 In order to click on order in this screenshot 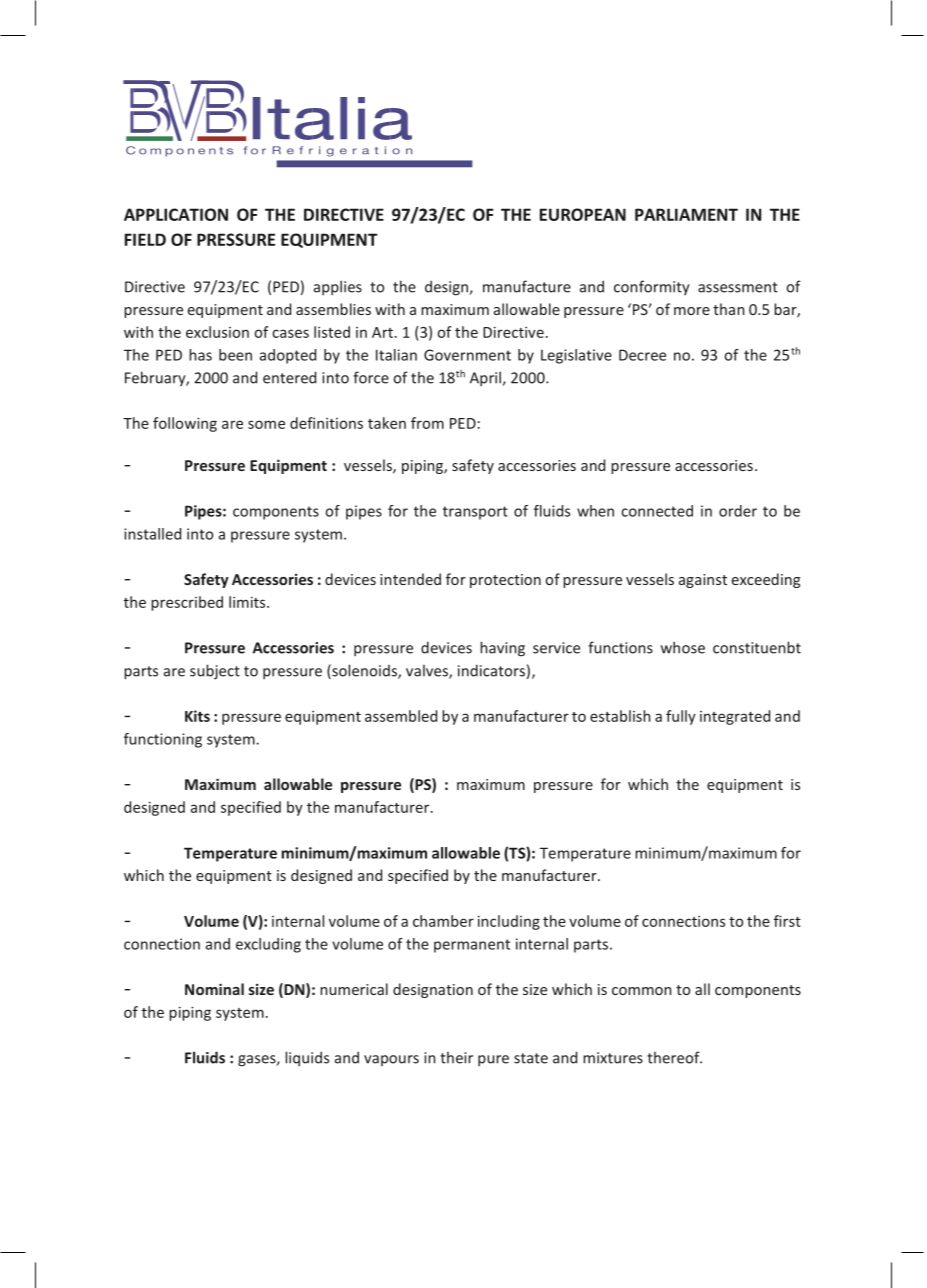, I will do `click(738, 511)`.
